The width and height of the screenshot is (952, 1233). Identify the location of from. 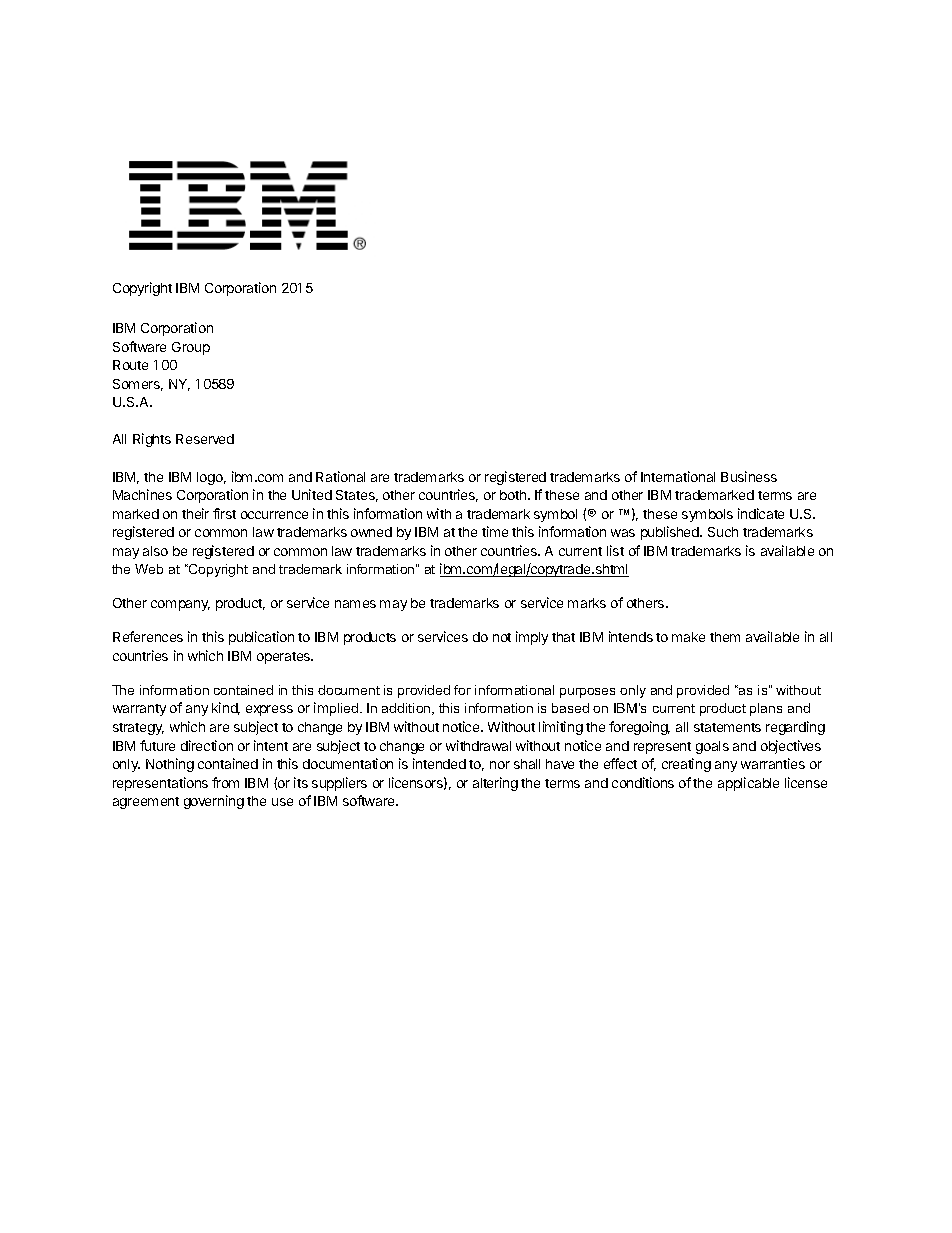
(225, 782).
